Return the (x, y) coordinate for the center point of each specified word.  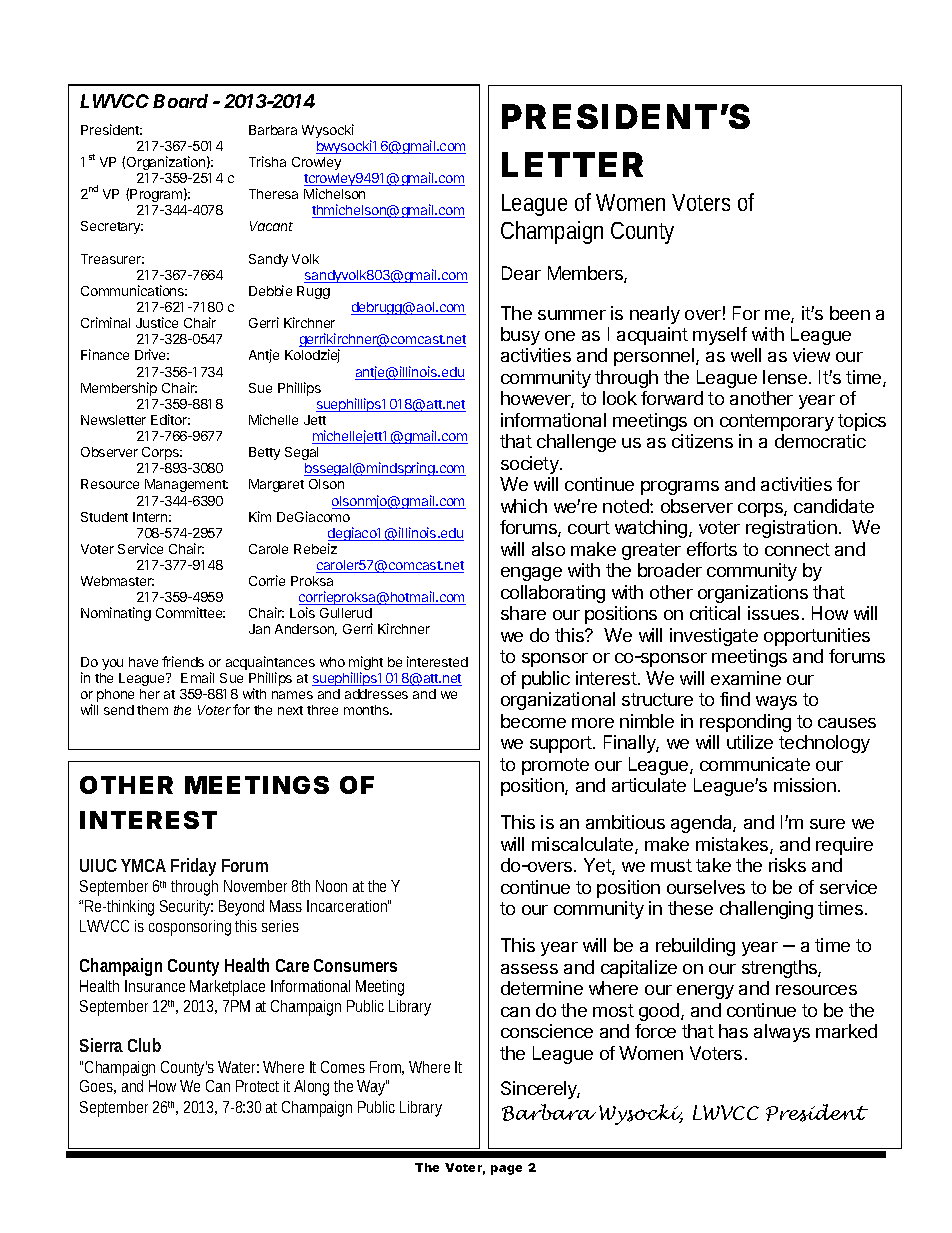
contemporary (777, 422)
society (531, 465)
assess (529, 969)
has (733, 1031)
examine (746, 678)
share (523, 613)
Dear (521, 273)
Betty (264, 453)
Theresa (273, 194)
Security (186, 908)
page (506, 1170)
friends (183, 661)
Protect (257, 1086)
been (850, 313)
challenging (766, 910)
